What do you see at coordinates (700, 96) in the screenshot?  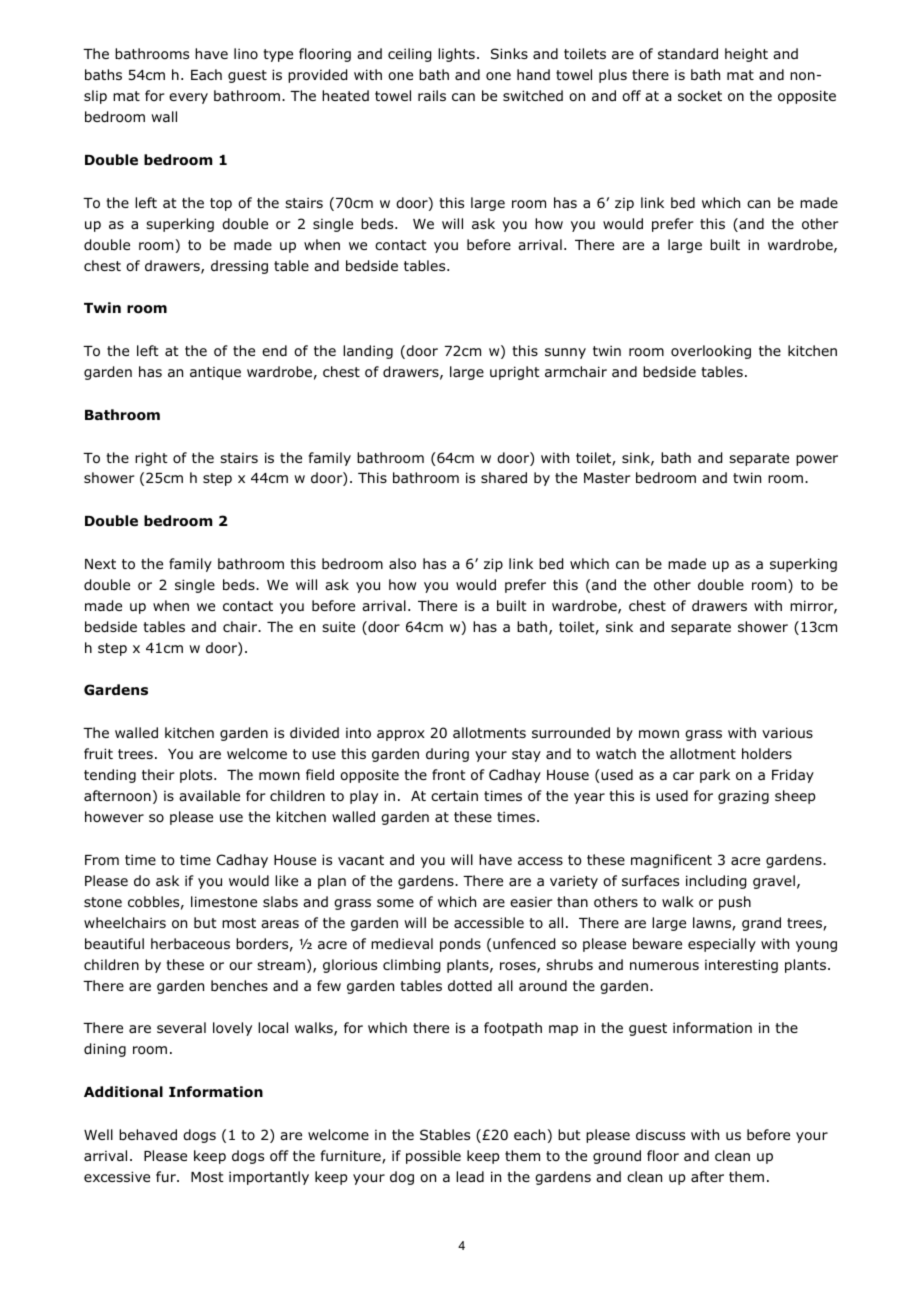 I see `socket` at bounding box center [700, 96].
